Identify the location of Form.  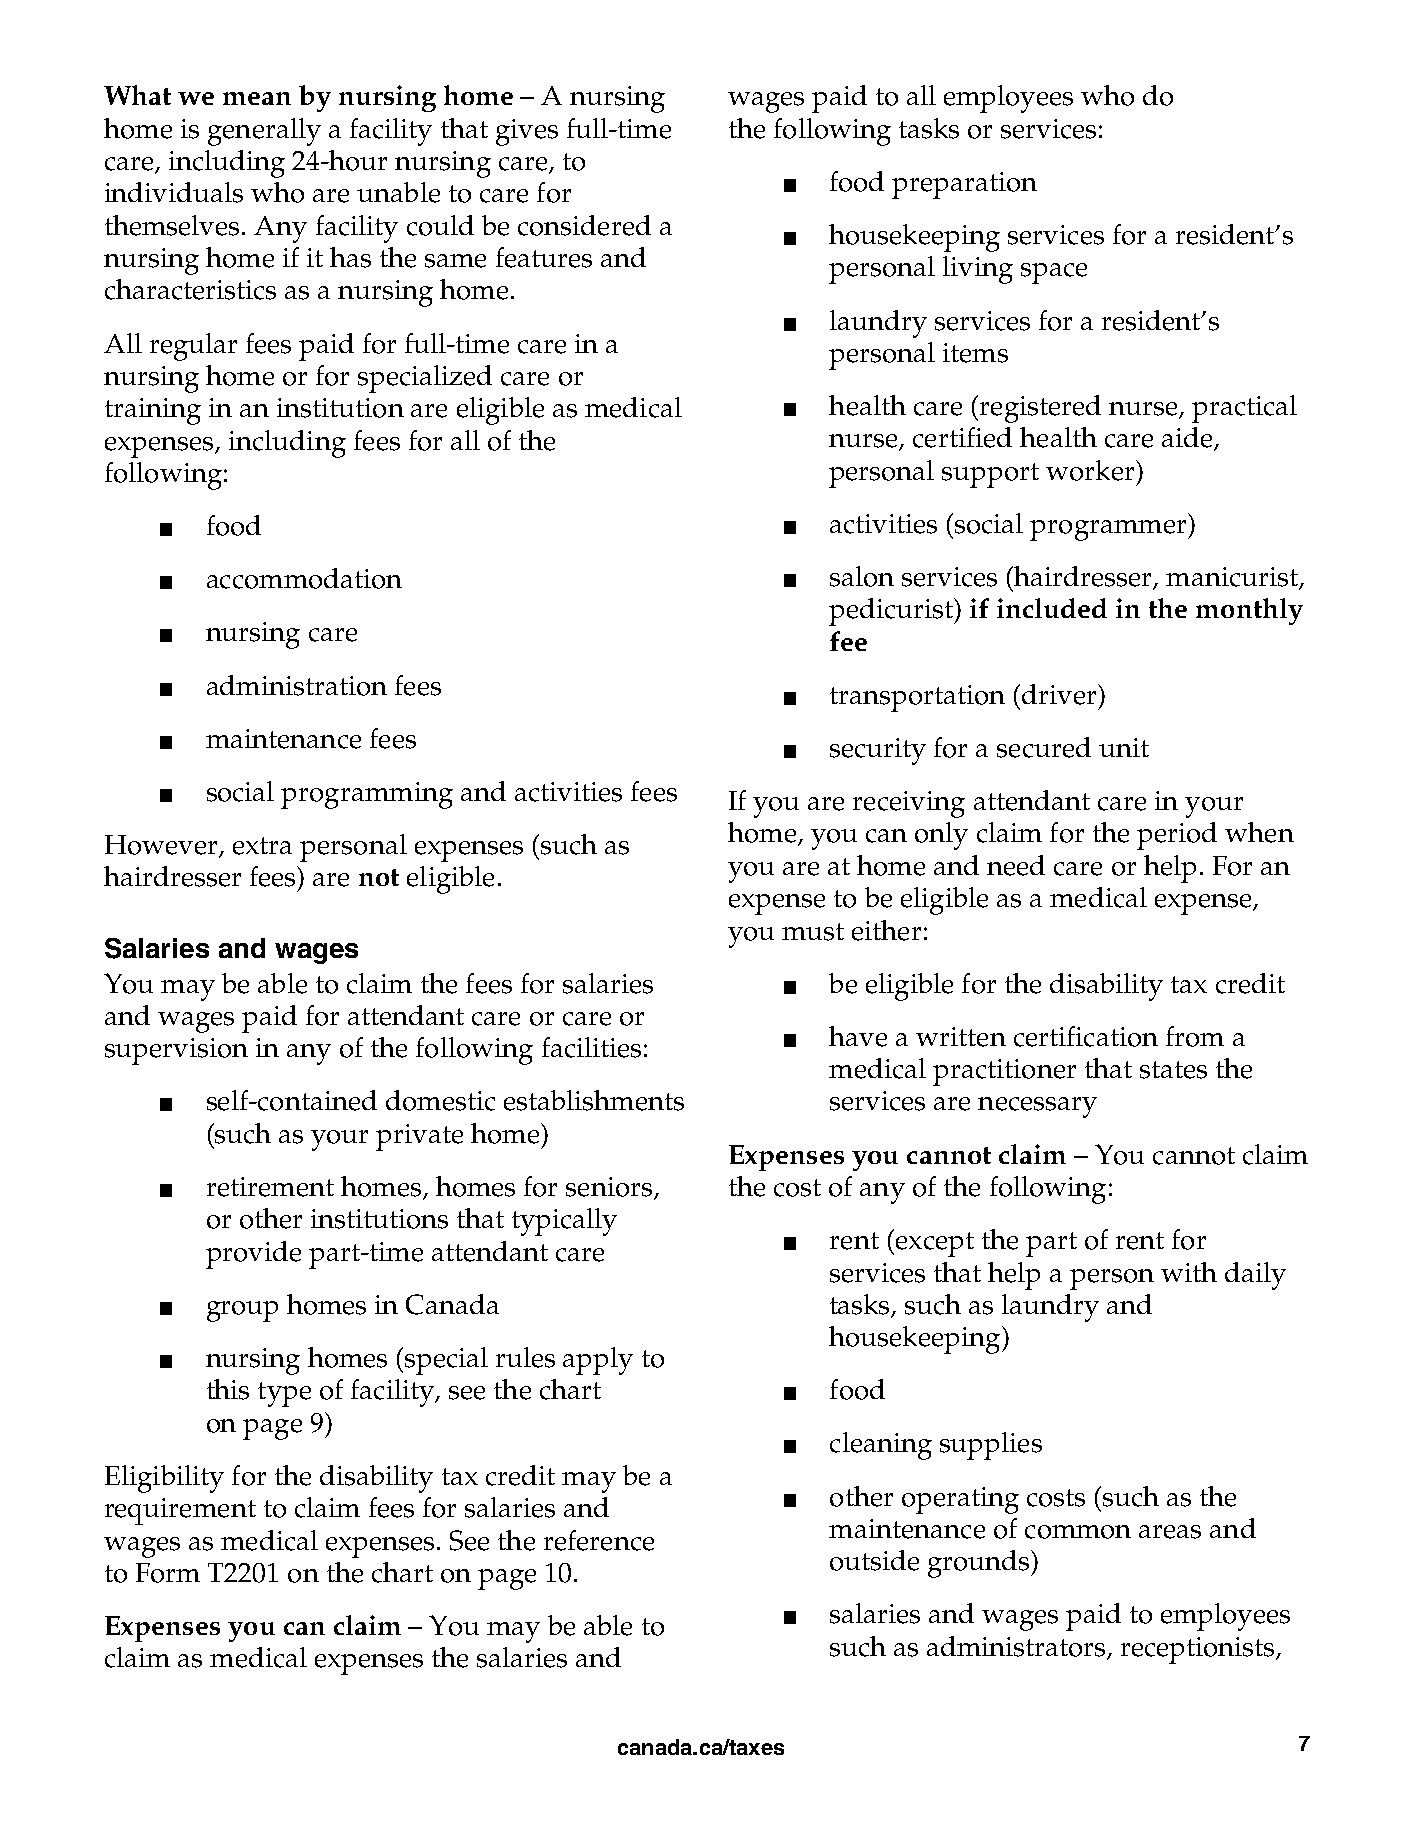
(168, 1573).
